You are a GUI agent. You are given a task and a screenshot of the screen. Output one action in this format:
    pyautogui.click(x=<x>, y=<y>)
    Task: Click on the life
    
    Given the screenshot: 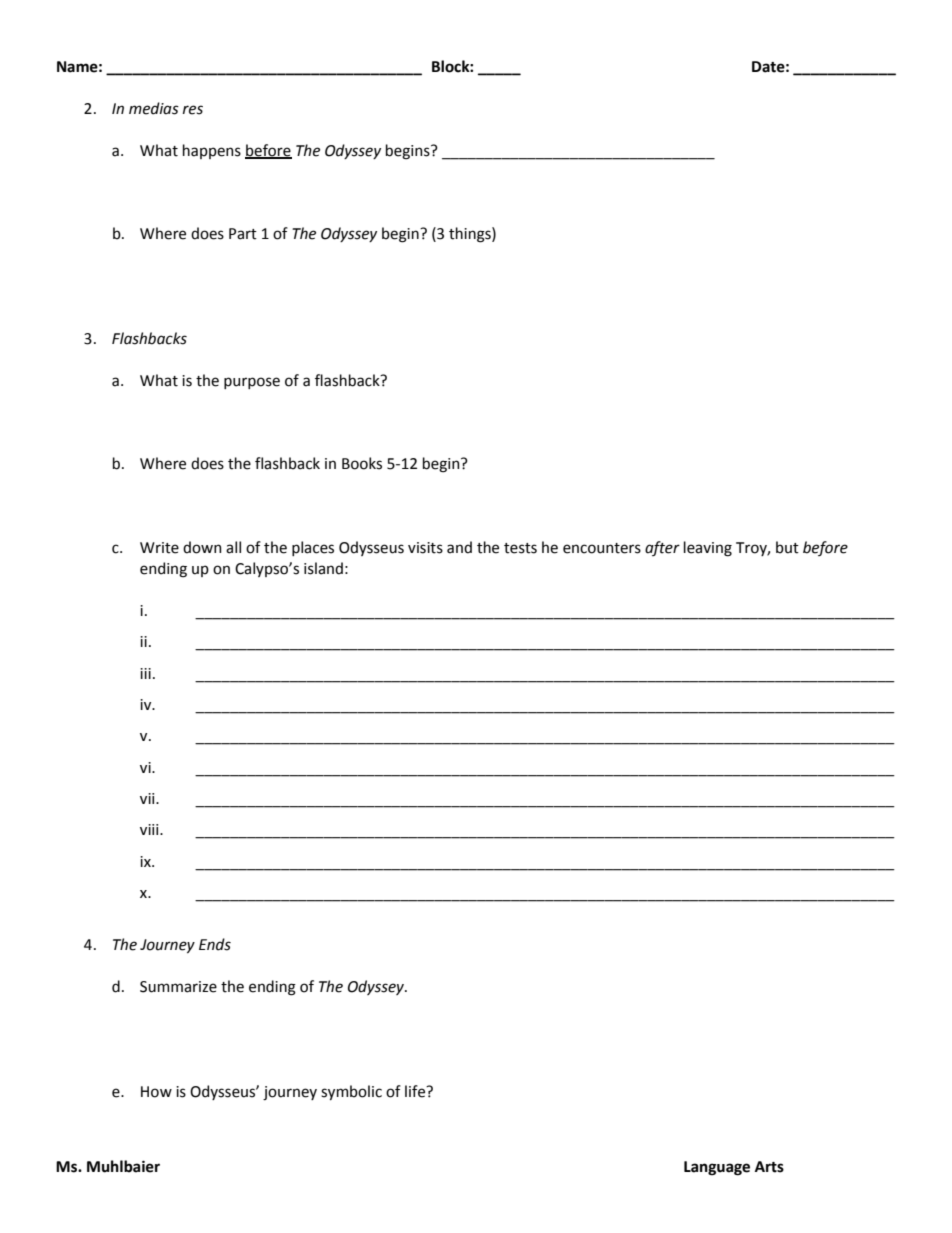 What is the action you would take?
    pyautogui.click(x=416, y=1091)
